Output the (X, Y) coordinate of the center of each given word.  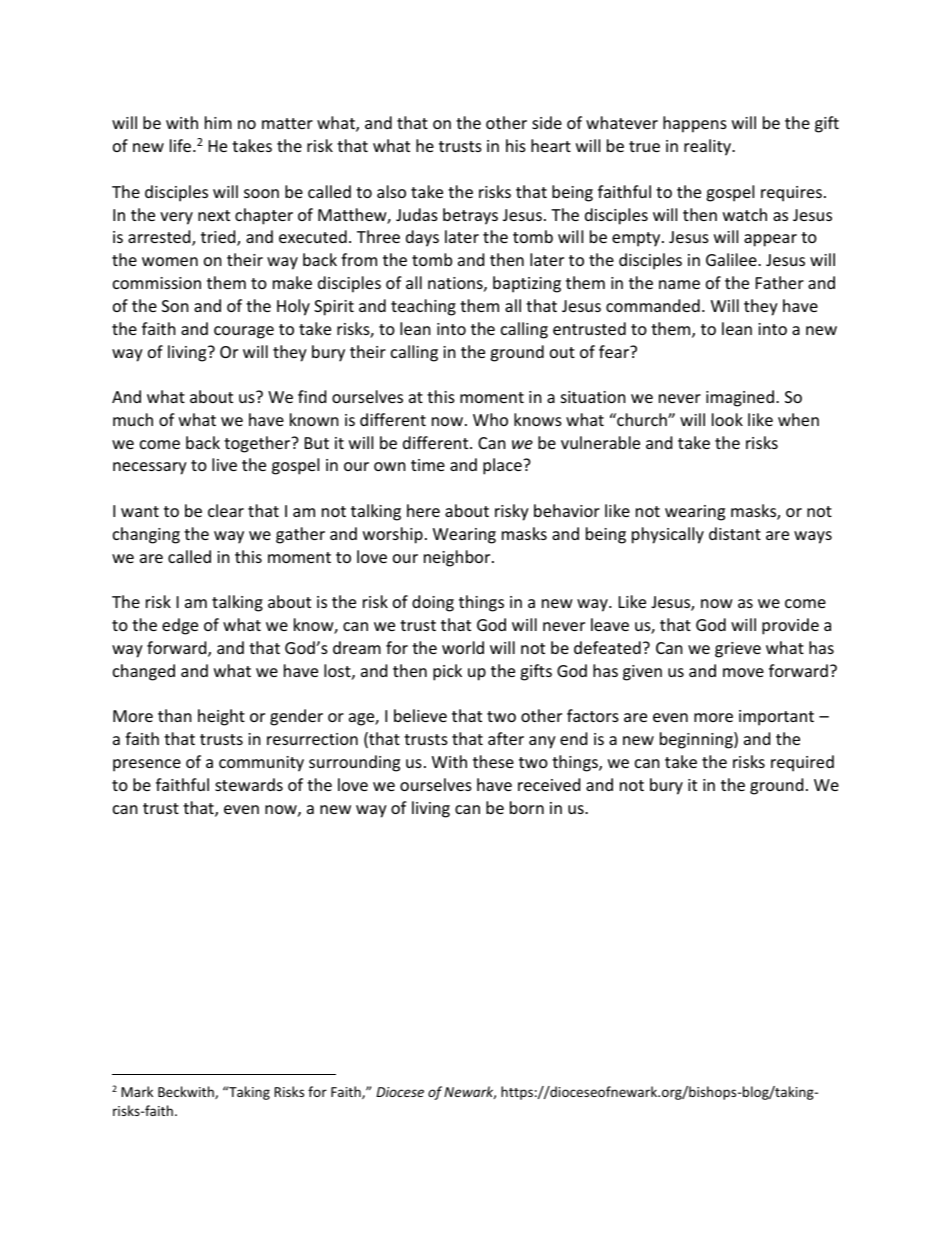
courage (244, 332)
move (743, 672)
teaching (423, 307)
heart (551, 145)
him (218, 122)
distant (735, 533)
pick (447, 672)
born (527, 807)
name (679, 284)
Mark (137, 1091)
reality (709, 147)
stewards (249, 784)
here (423, 510)
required (802, 763)
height (221, 717)
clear (226, 510)
